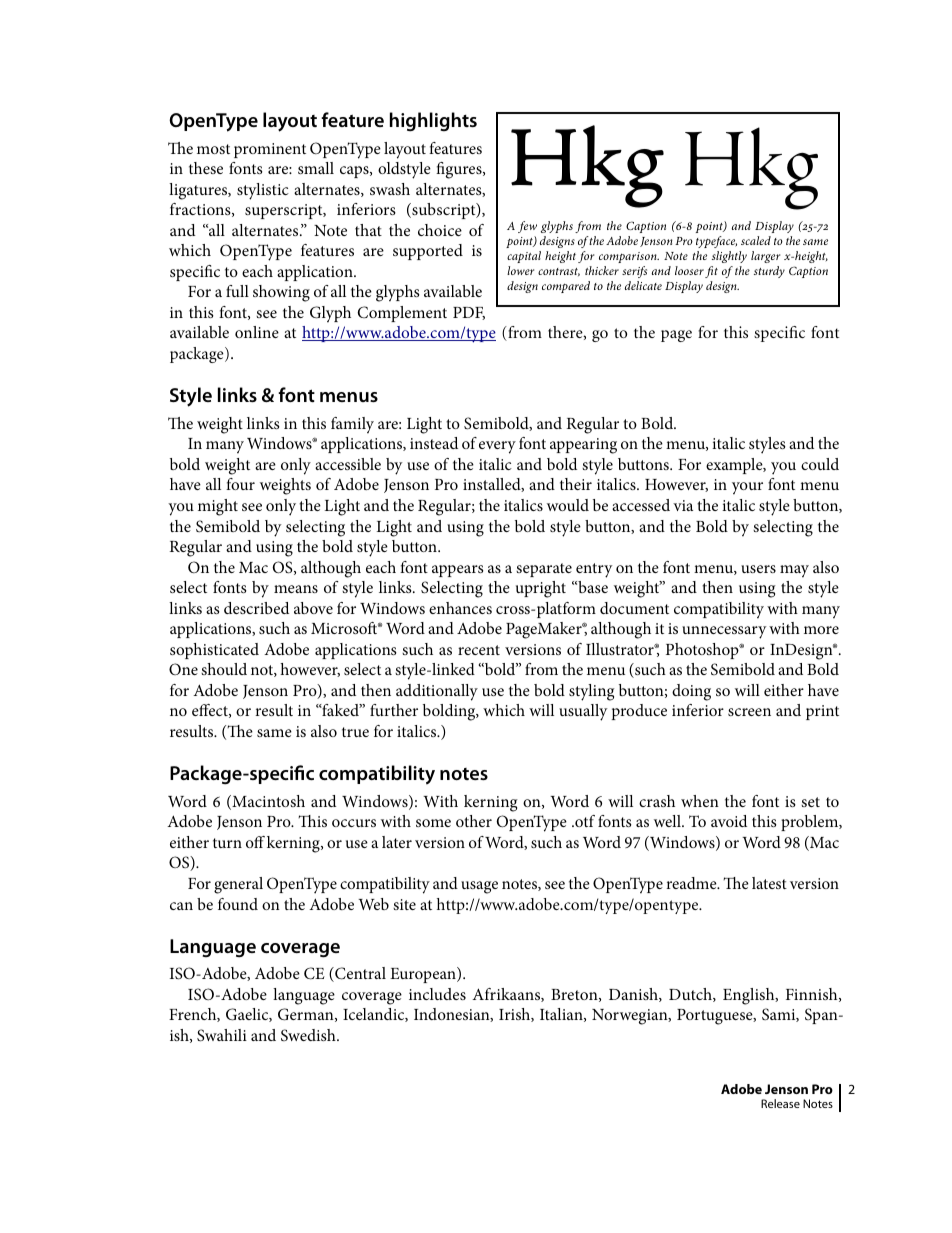 This image has height=1233, width=952. What do you see at coordinates (756, 240) in the image?
I see `scaled` at bounding box center [756, 240].
